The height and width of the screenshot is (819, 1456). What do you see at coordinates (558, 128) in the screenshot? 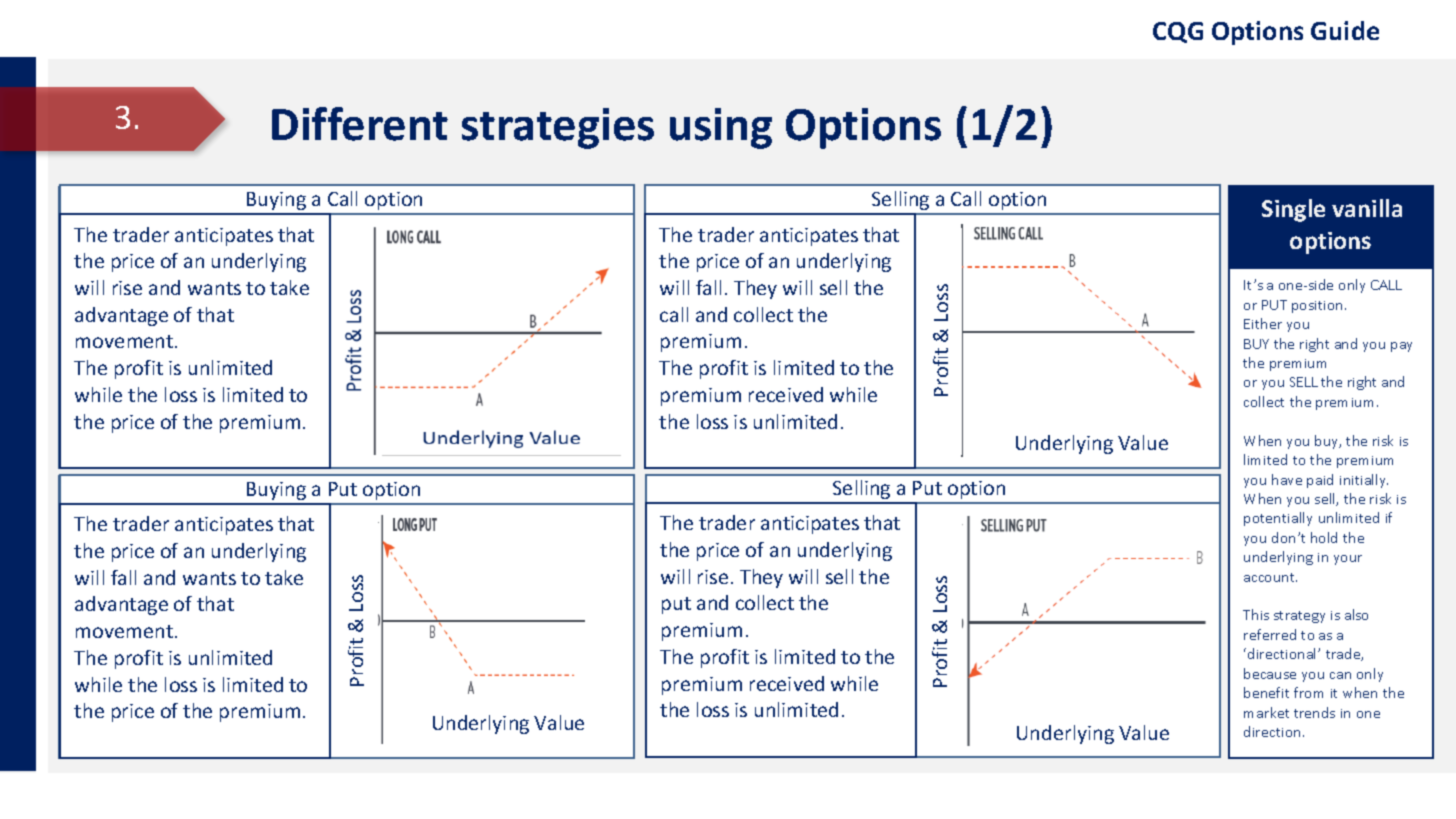
I see `strategies` at bounding box center [558, 128].
